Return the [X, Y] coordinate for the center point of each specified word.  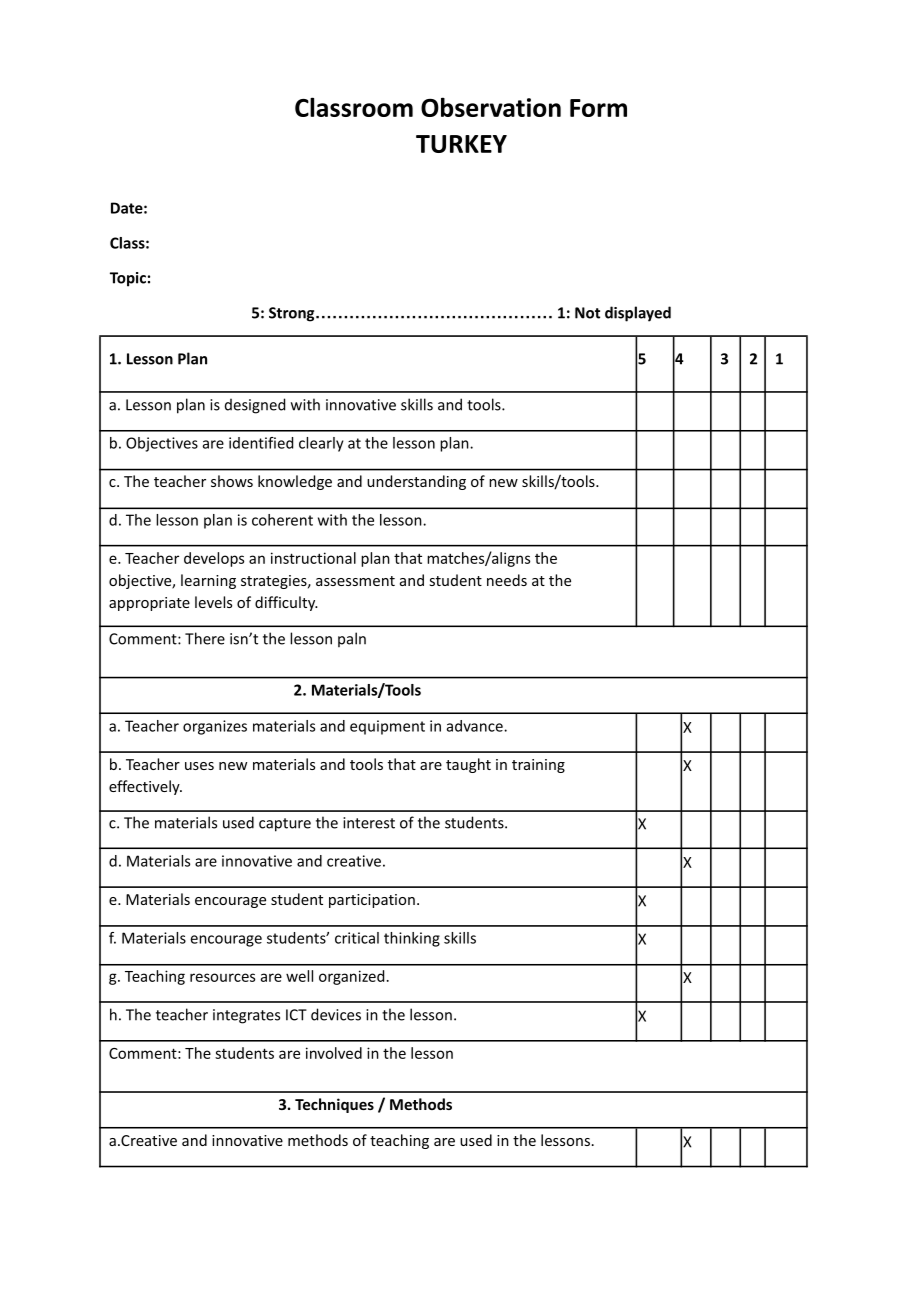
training [538, 766]
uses [199, 766]
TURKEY [461, 144]
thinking [412, 939]
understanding [416, 482]
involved [334, 1053]
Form [598, 108]
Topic [128, 279]
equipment [387, 727]
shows [232, 481]
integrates [246, 1016]
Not [587, 313]
